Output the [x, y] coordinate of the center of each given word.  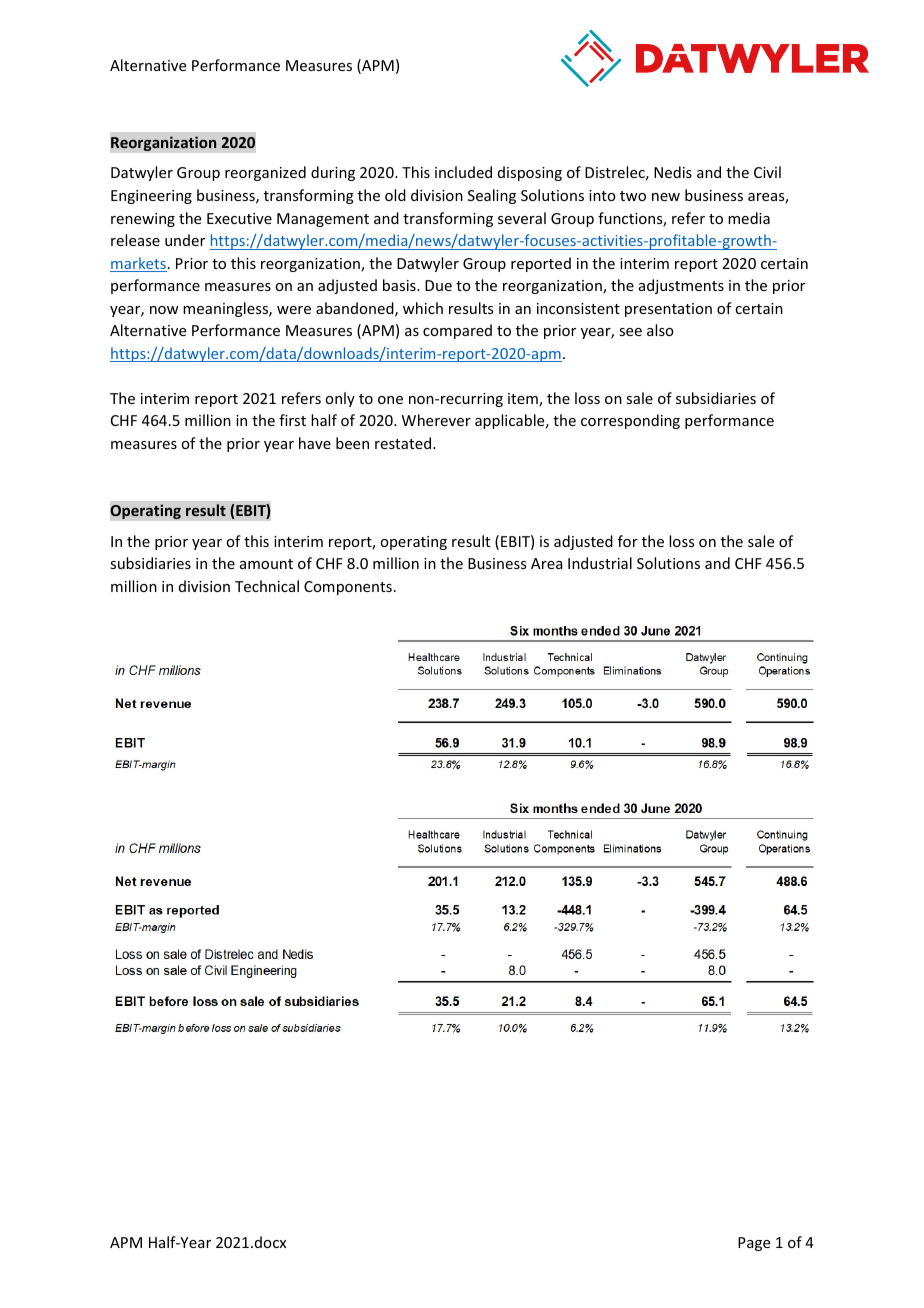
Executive [239, 218]
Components [348, 588]
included [463, 172]
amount [266, 564]
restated [404, 443]
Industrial [600, 563]
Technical [267, 586]
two [633, 196]
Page [754, 1244]
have [315, 443]
